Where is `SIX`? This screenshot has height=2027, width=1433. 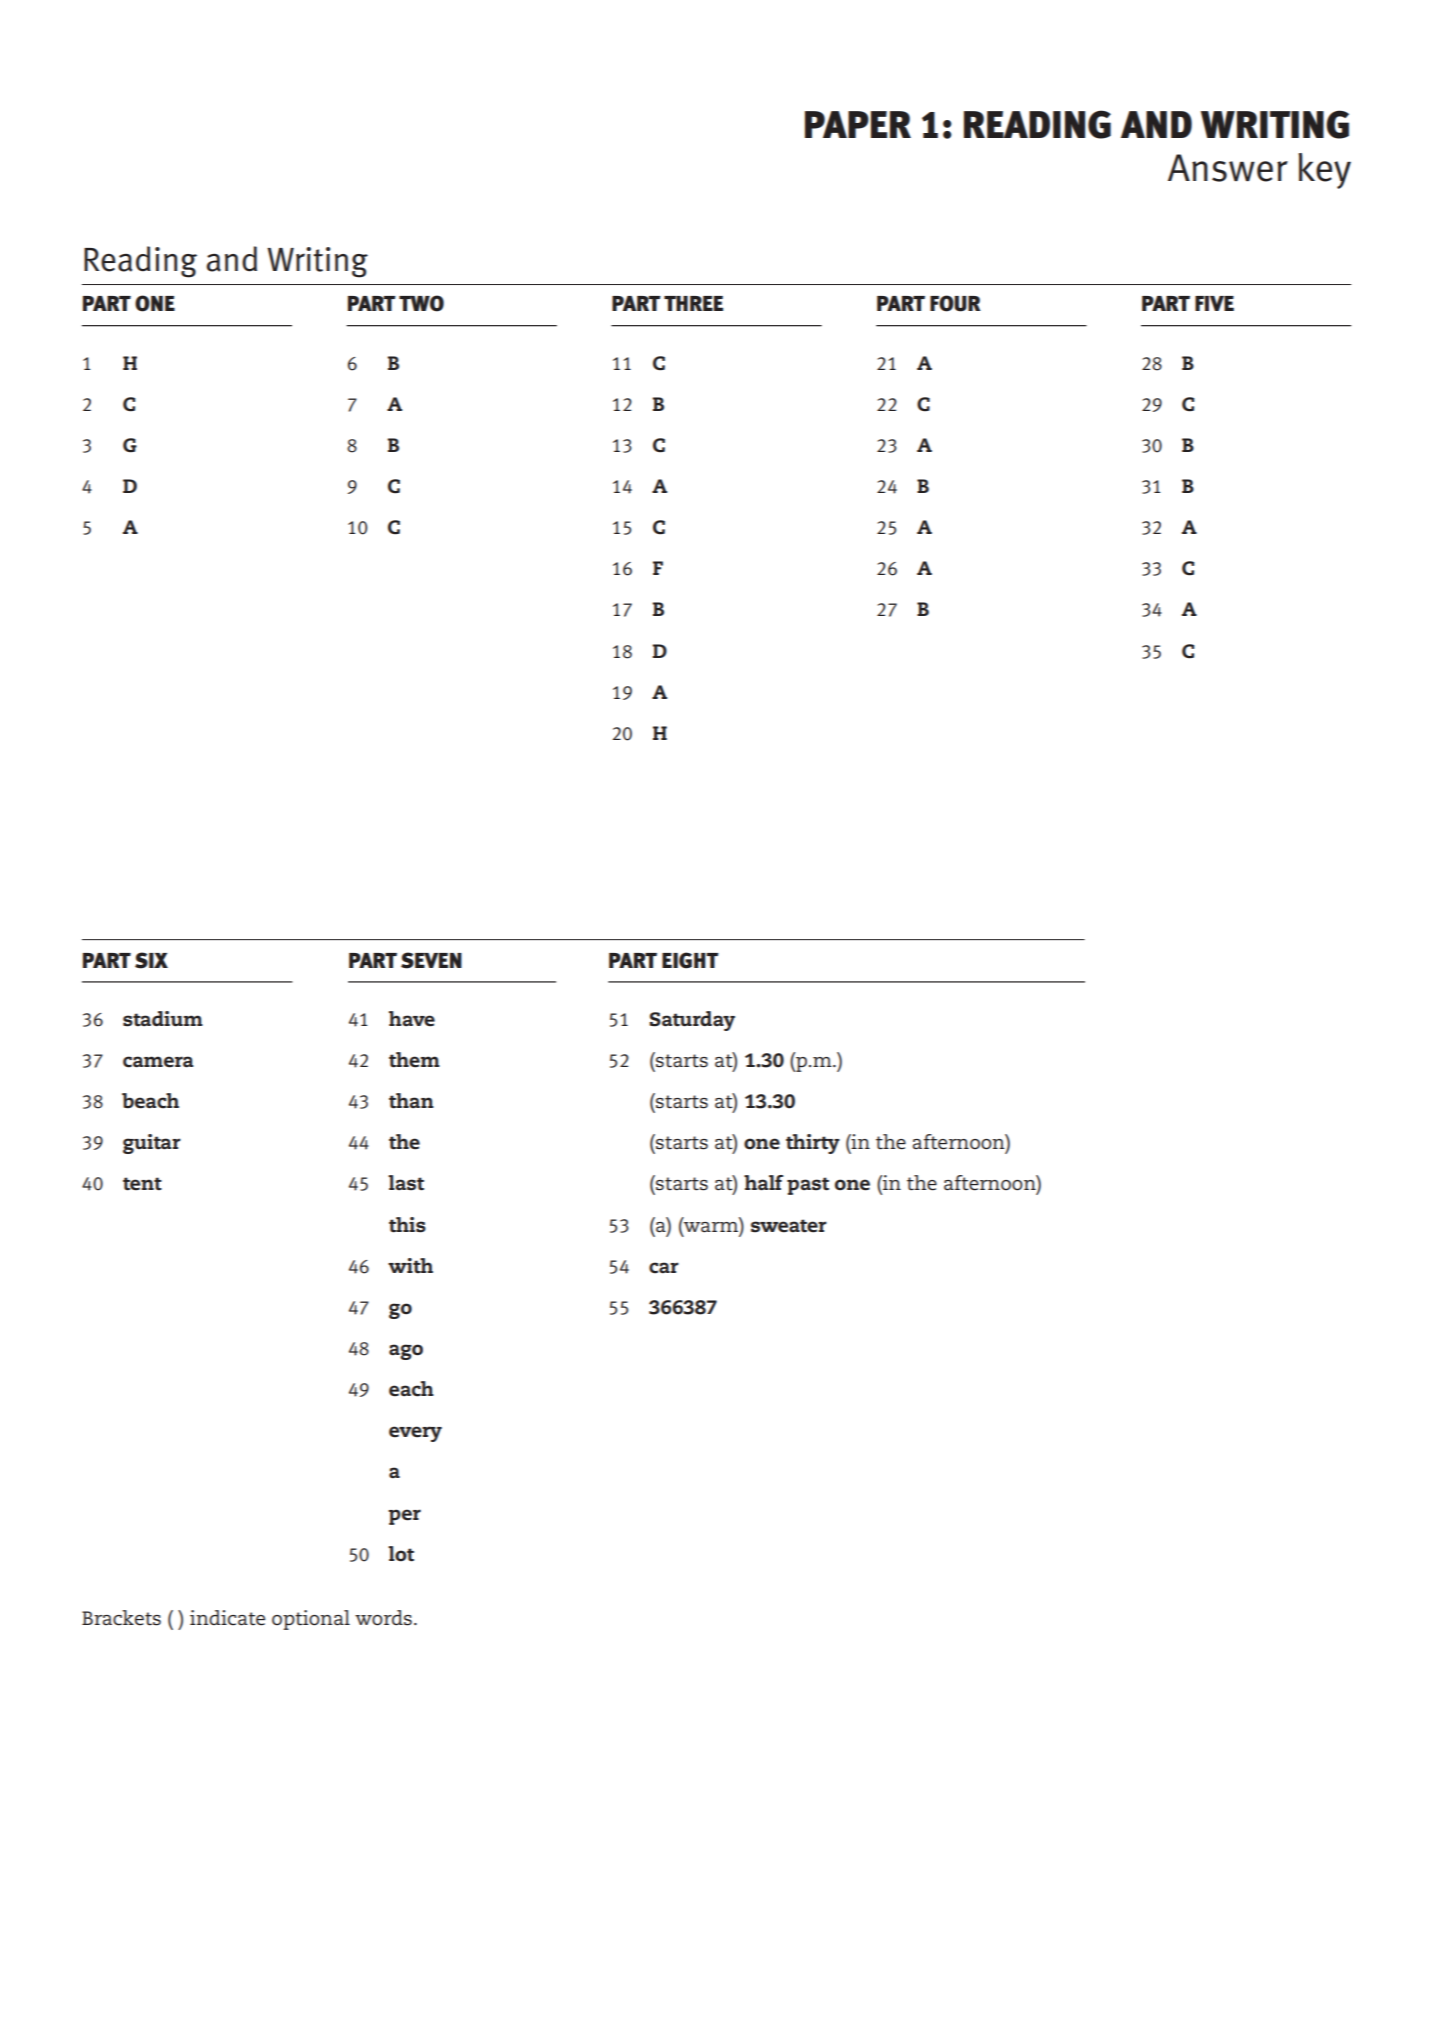 SIX is located at coordinates (151, 960).
